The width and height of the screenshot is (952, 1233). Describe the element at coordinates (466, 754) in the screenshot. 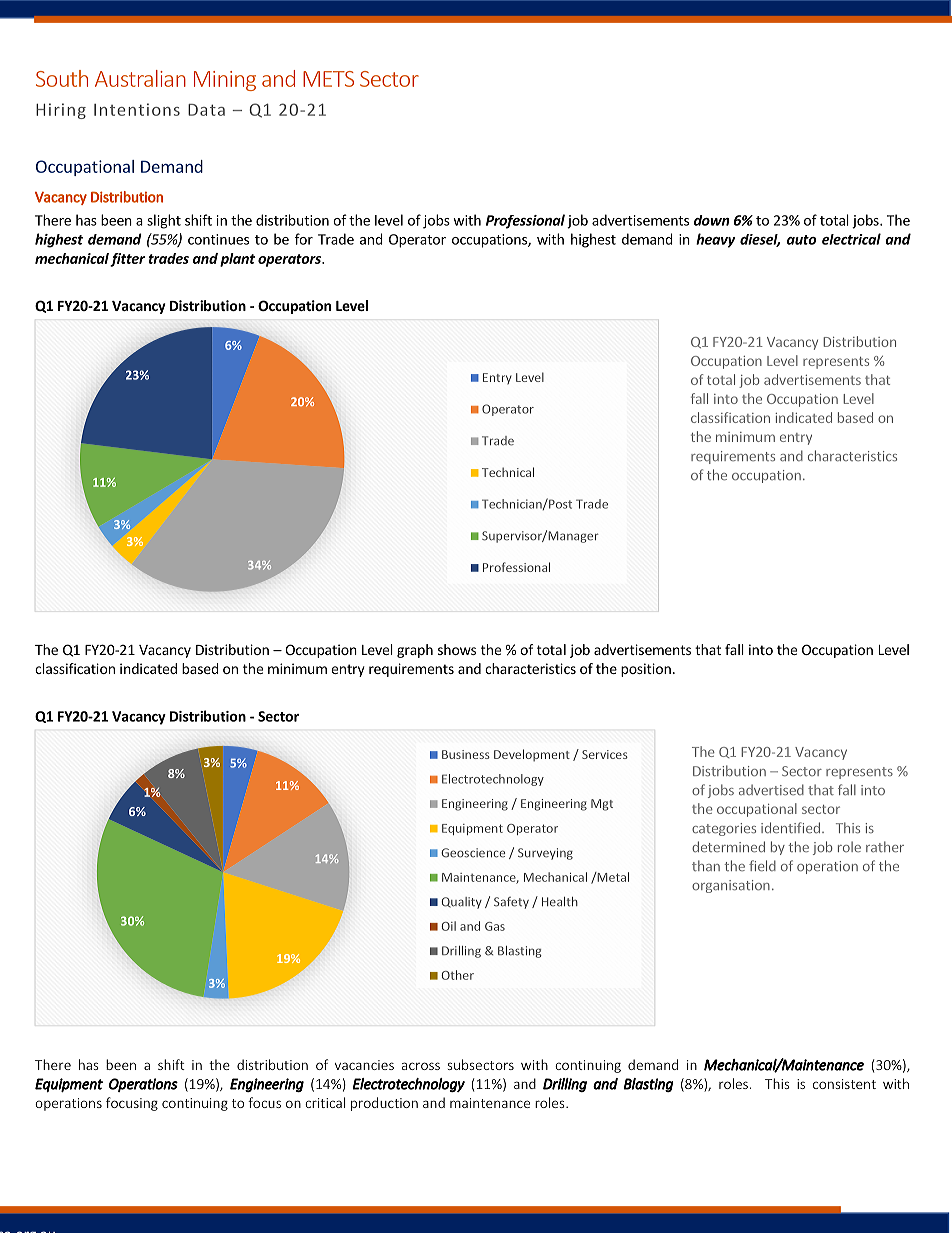

I see `Business` at that location.
